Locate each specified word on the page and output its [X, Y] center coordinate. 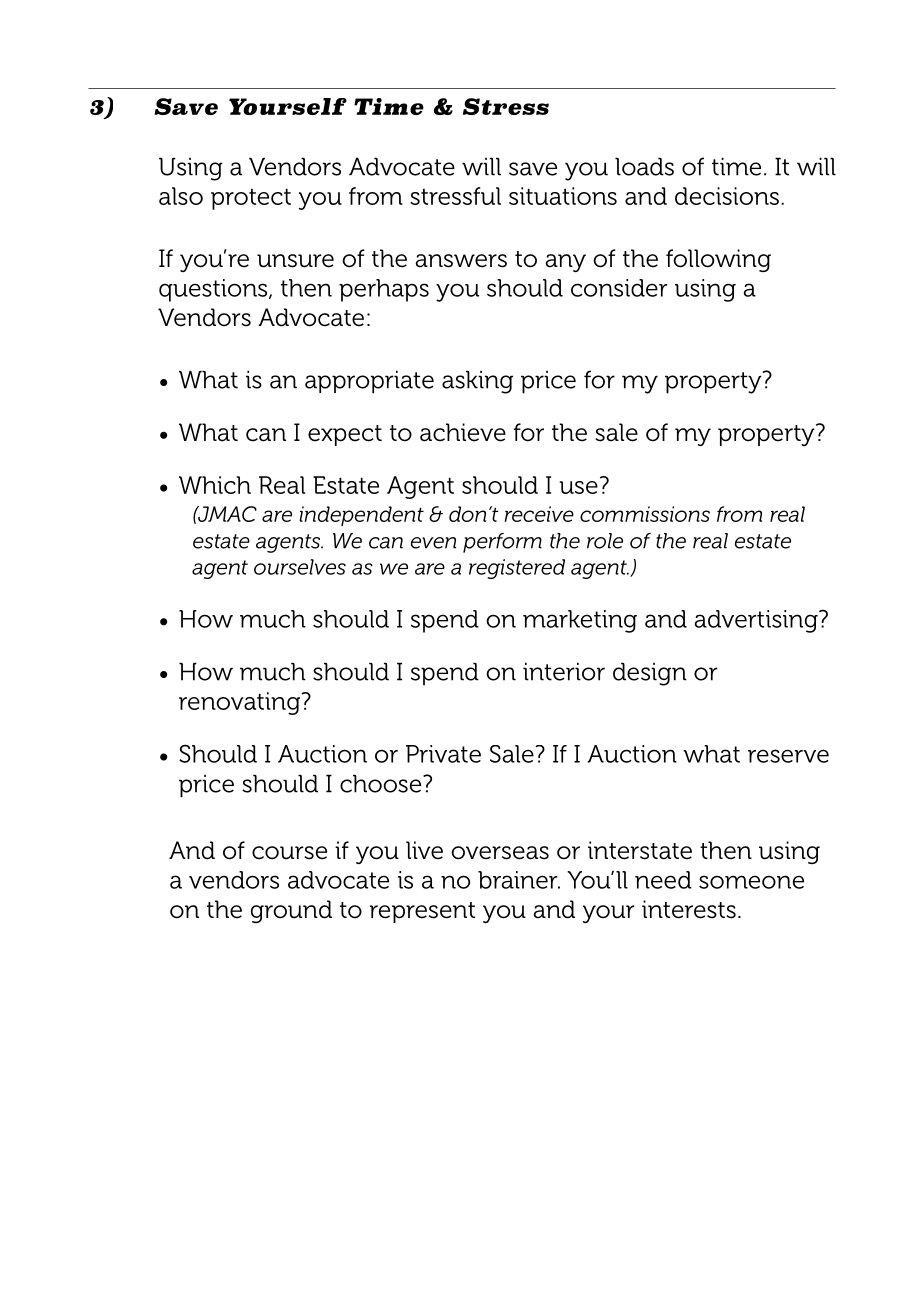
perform [502, 543]
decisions [727, 196]
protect [251, 199]
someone [751, 882]
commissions [645, 514]
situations [563, 196]
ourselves [300, 567]
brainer [519, 880]
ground [291, 911]
